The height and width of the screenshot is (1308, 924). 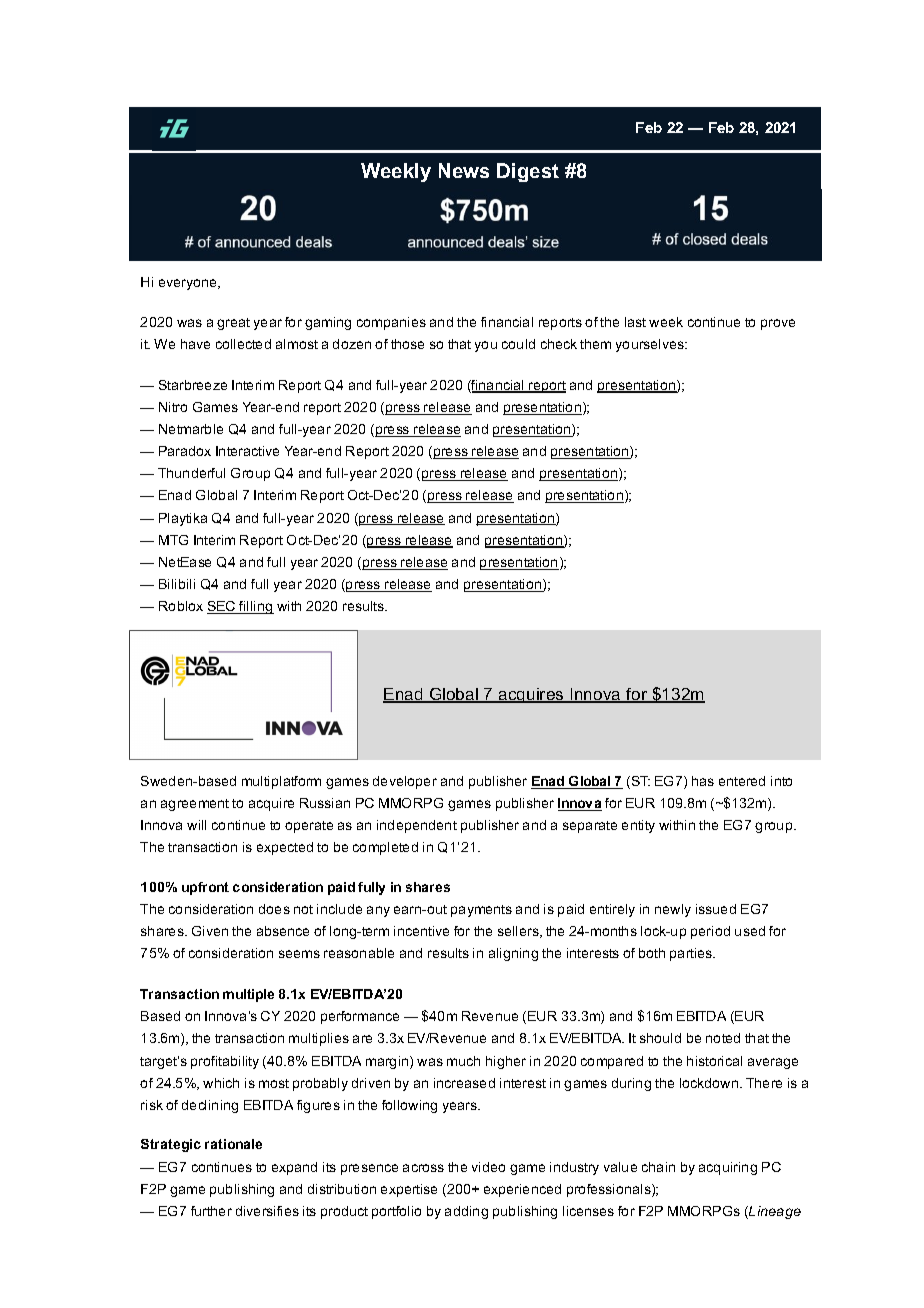 I want to click on further, so click(x=211, y=1211).
